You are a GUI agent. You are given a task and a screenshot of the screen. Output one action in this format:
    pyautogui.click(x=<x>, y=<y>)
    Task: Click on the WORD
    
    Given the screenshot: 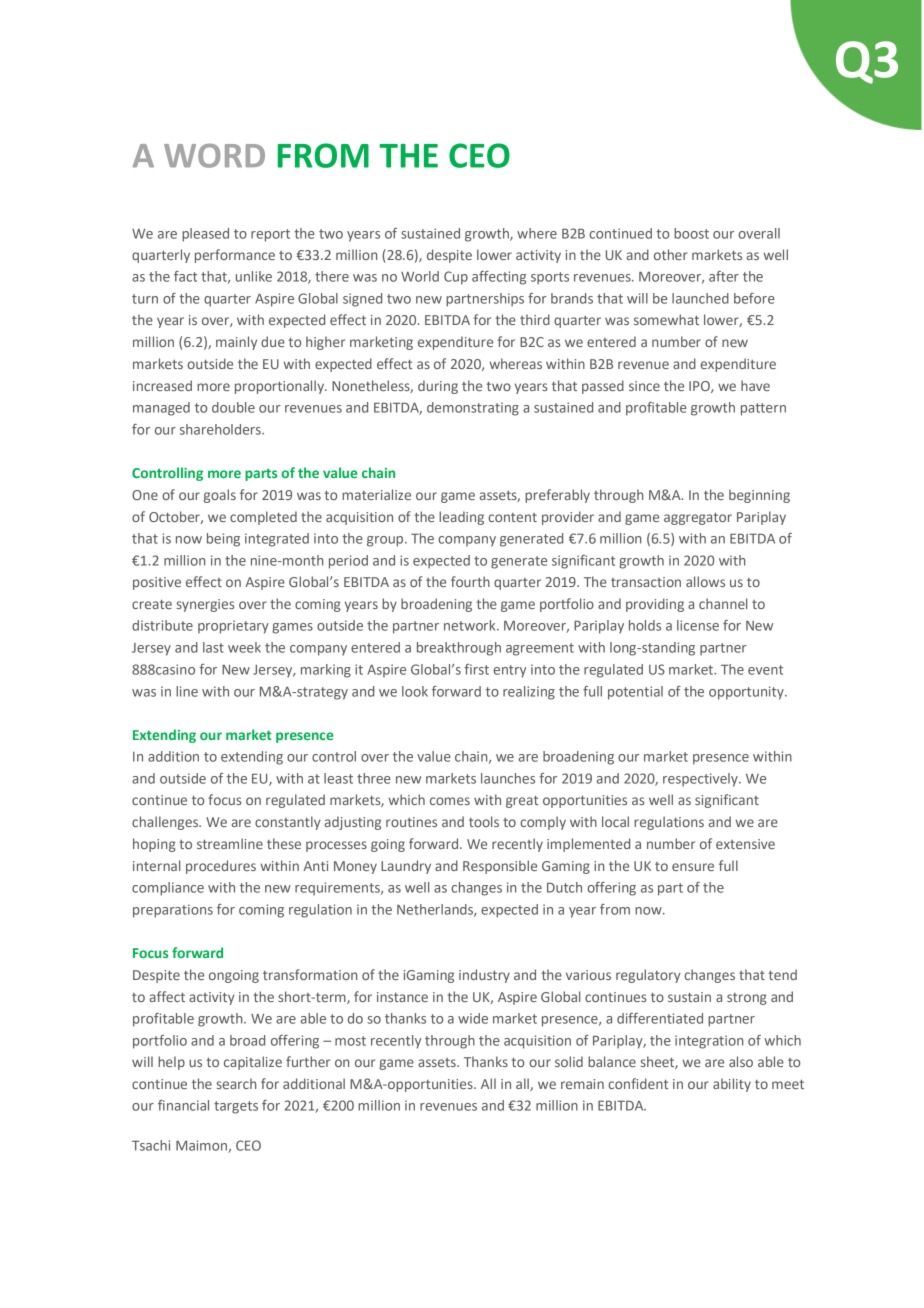 What is the action you would take?
    pyautogui.click(x=214, y=156)
